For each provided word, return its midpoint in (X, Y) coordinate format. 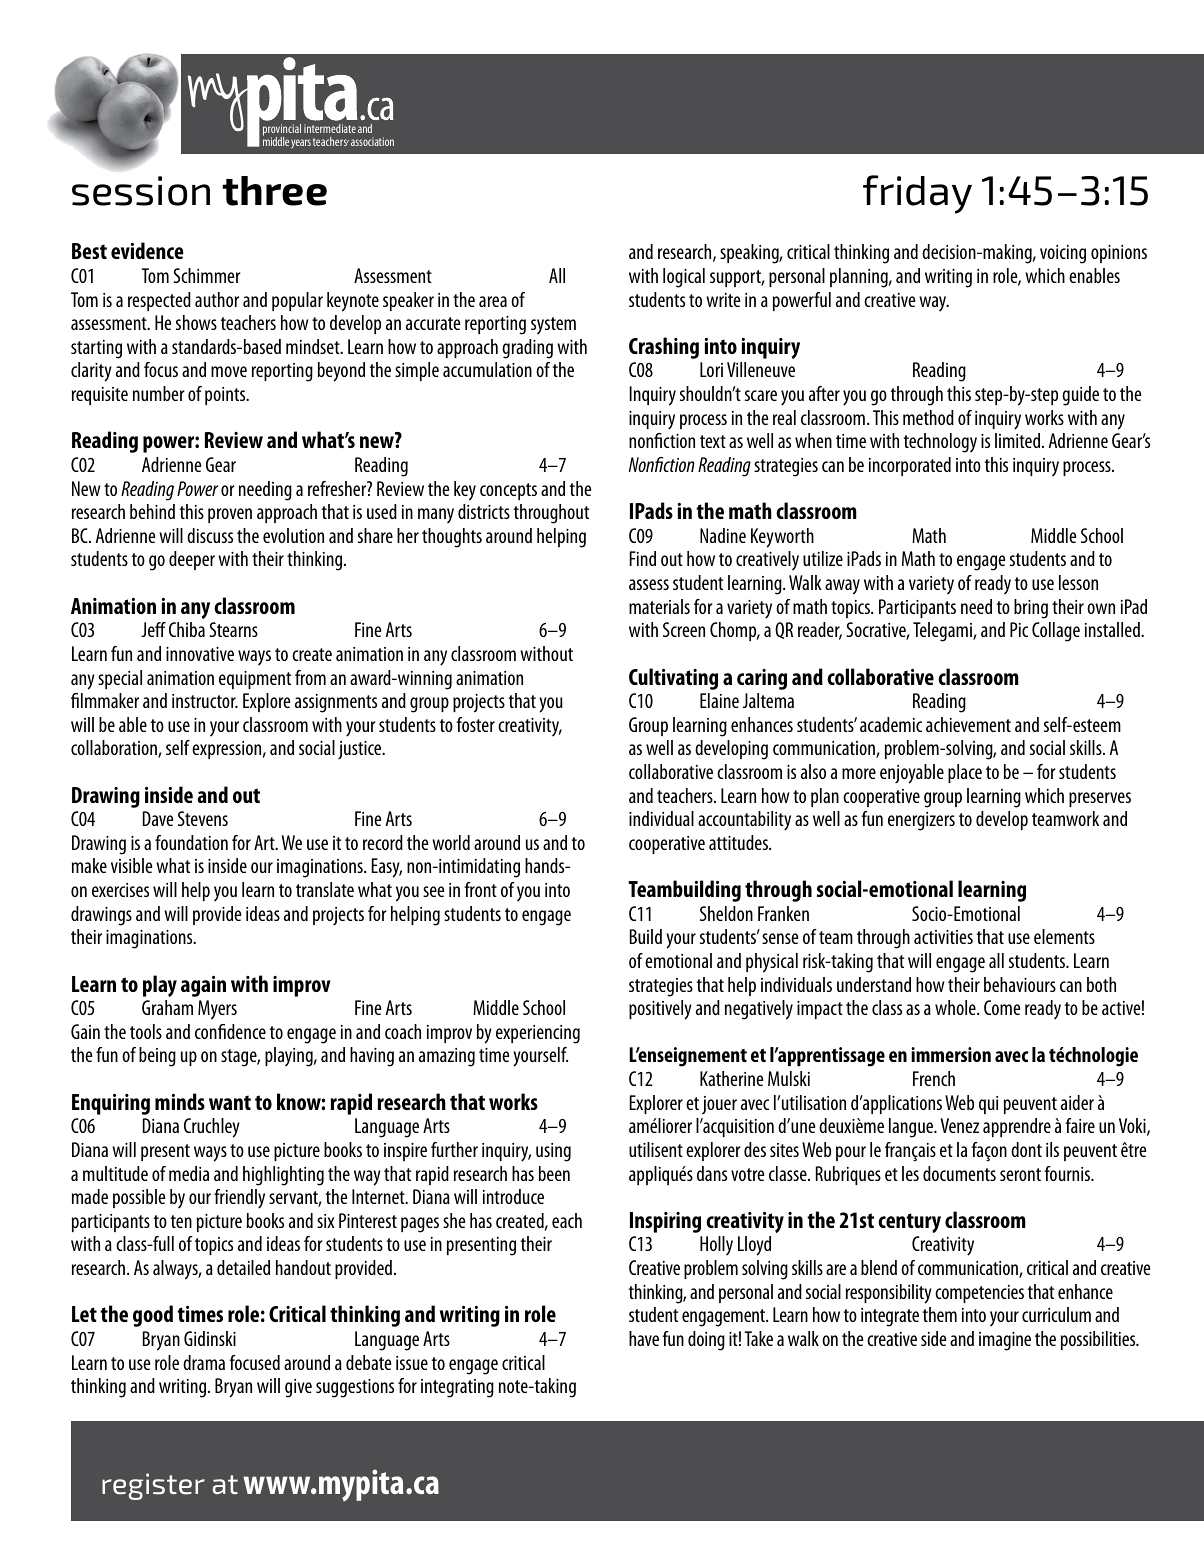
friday (917, 194)
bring (1031, 609)
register (153, 1486)
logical (684, 278)
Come (1002, 1007)
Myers (217, 1010)
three (274, 191)
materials (659, 606)
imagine (1005, 1341)
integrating (457, 1388)
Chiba (187, 629)
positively (660, 1010)
